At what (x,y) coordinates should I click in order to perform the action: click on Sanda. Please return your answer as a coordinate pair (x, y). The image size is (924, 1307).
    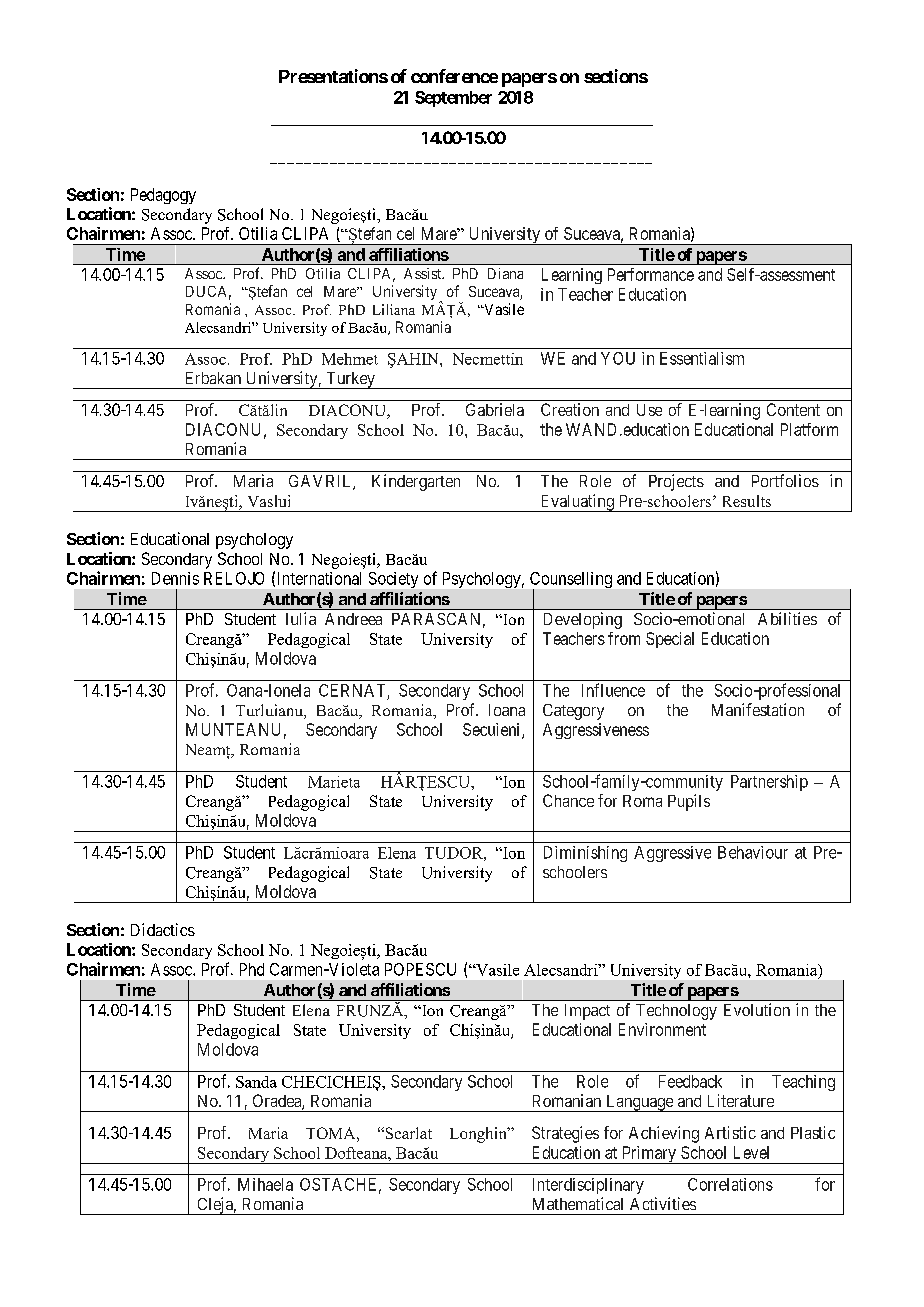
    Looking at the image, I should click on (256, 1082).
